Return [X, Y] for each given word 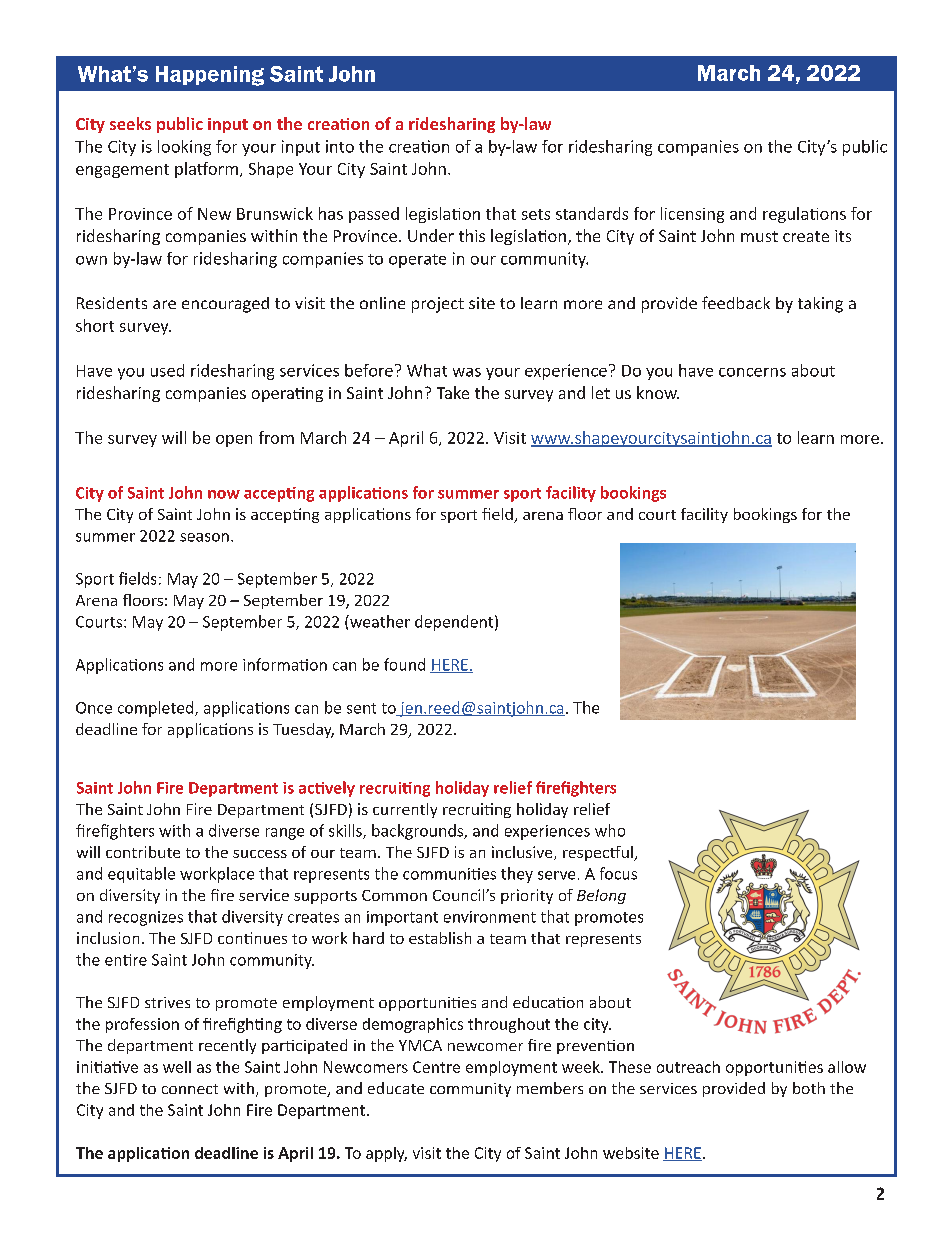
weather [379, 621]
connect [190, 1089]
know [658, 392]
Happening [210, 76]
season [204, 537]
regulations [804, 215]
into [340, 146]
